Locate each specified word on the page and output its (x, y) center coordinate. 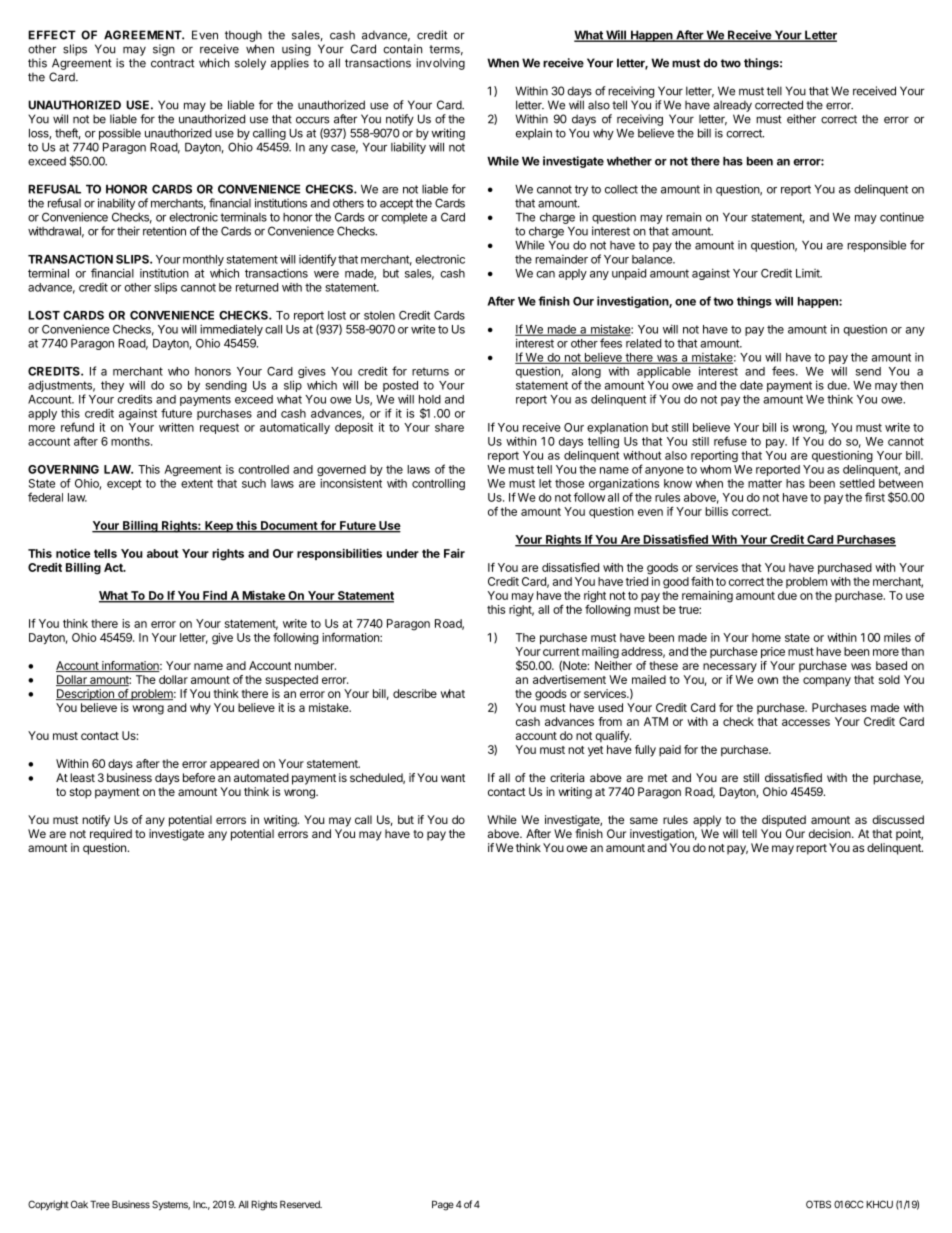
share (449, 427)
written (176, 427)
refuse (730, 441)
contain (402, 49)
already (732, 106)
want (453, 778)
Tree (100, 1204)
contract (172, 63)
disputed (784, 821)
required (111, 835)
